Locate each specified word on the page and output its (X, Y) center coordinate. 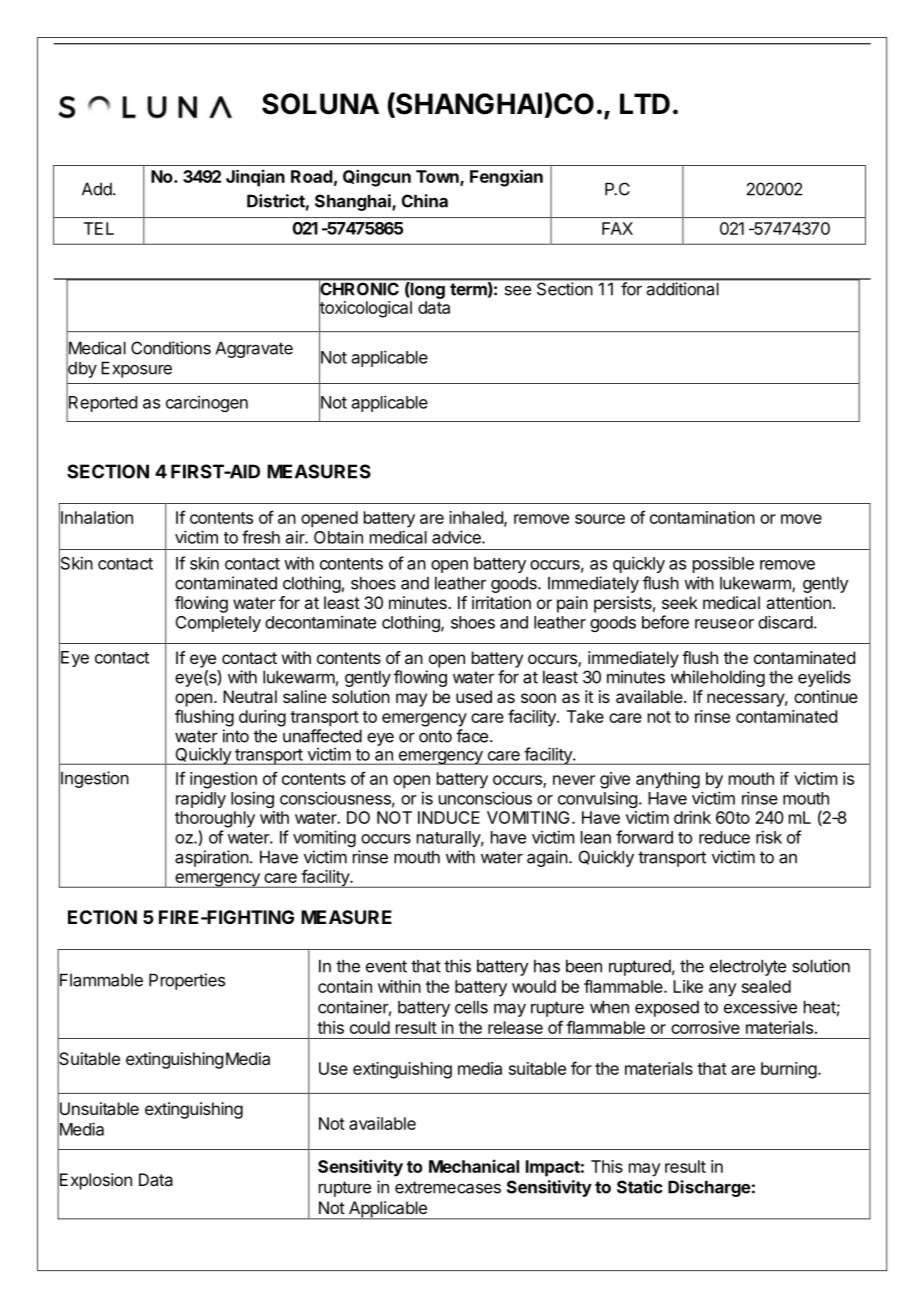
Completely (218, 624)
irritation (501, 602)
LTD (645, 103)
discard (785, 622)
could (370, 1027)
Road (312, 176)
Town (438, 177)
